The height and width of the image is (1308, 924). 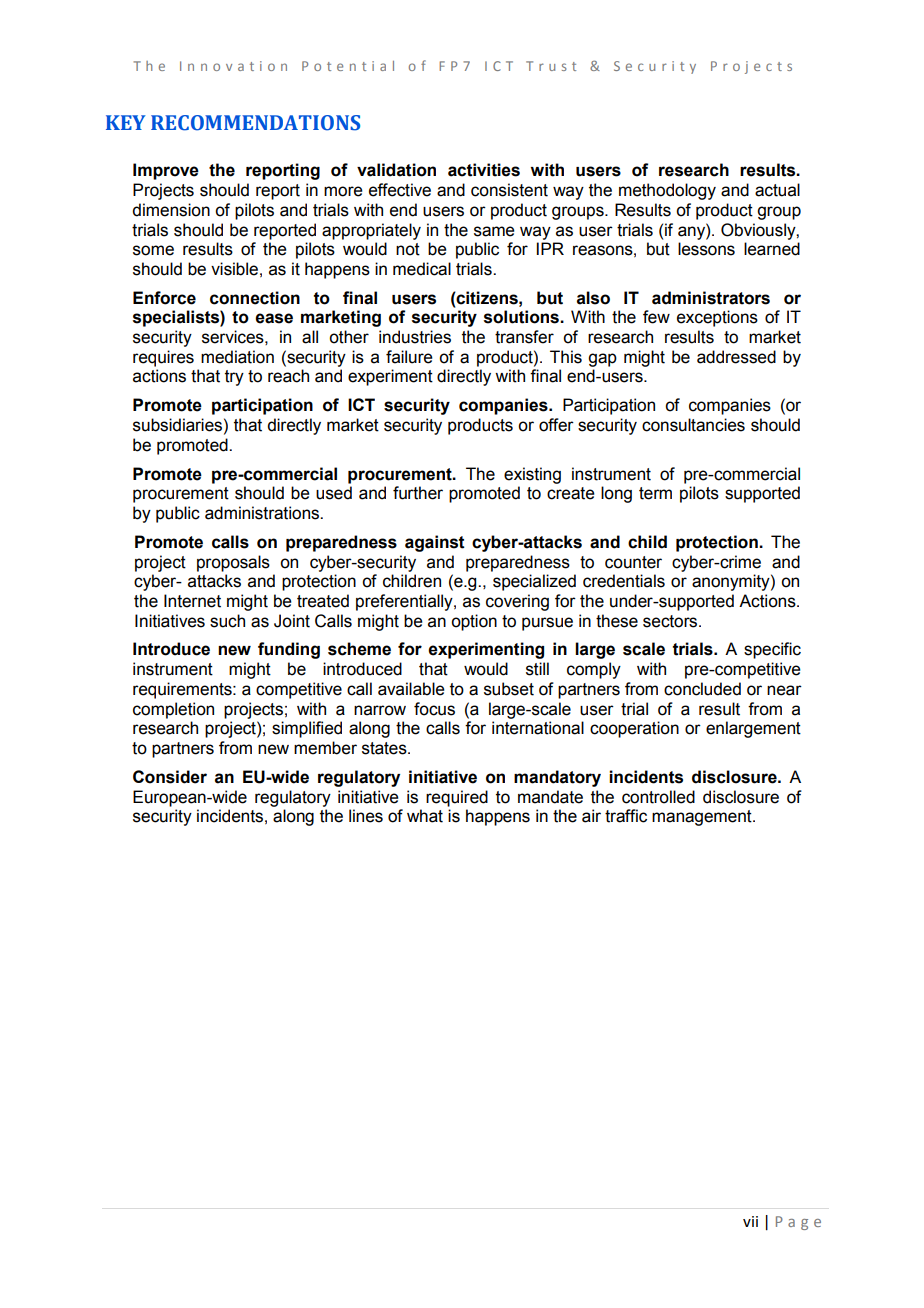 What do you see at coordinates (703, 818) in the image?
I see `management` at bounding box center [703, 818].
